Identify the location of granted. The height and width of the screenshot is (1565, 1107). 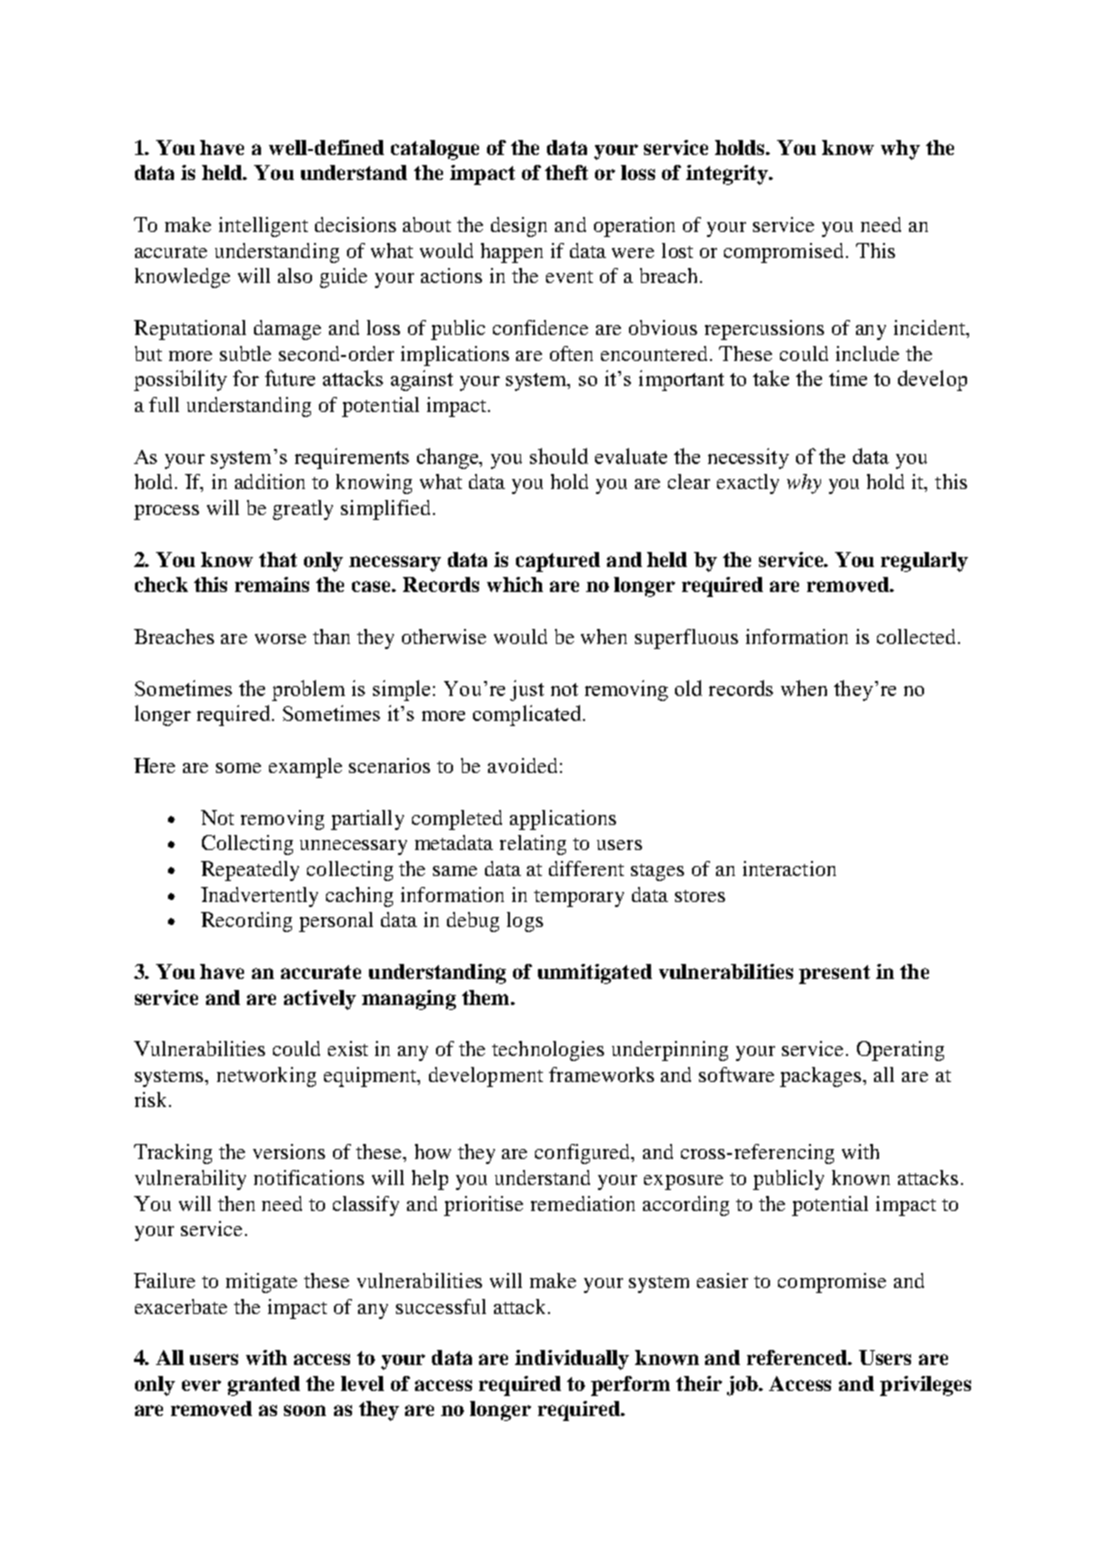
(264, 1386).
